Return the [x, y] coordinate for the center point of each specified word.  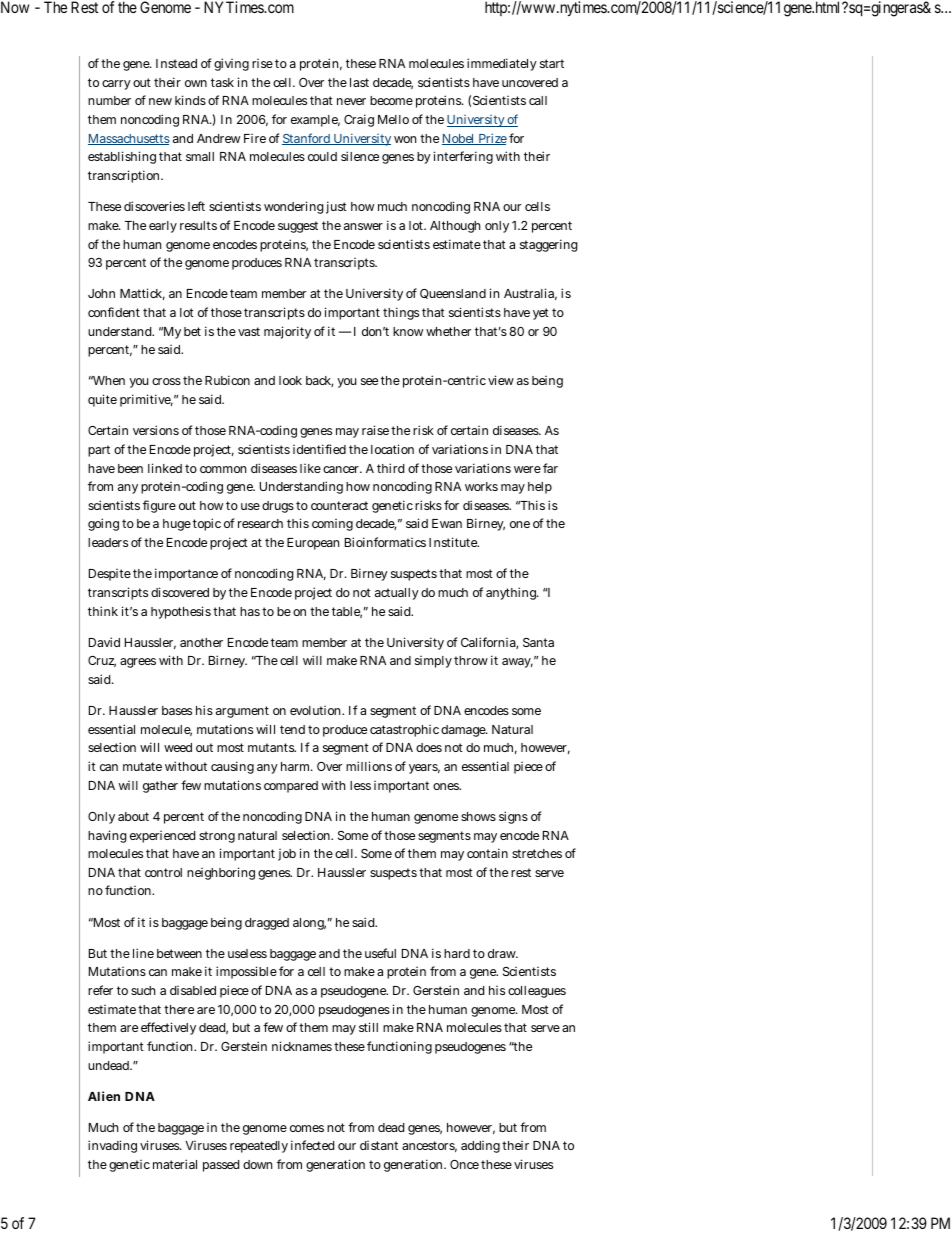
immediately [502, 64]
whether [448, 331]
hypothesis [181, 612]
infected [312, 1145]
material [175, 1164]
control [163, 872]
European [313, 544]
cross [166, 381]
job [287, 855]
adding [480, 1147]
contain [487, 853]
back [319, 381]
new [160, 101]
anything [512, 593]
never [351, 101]
